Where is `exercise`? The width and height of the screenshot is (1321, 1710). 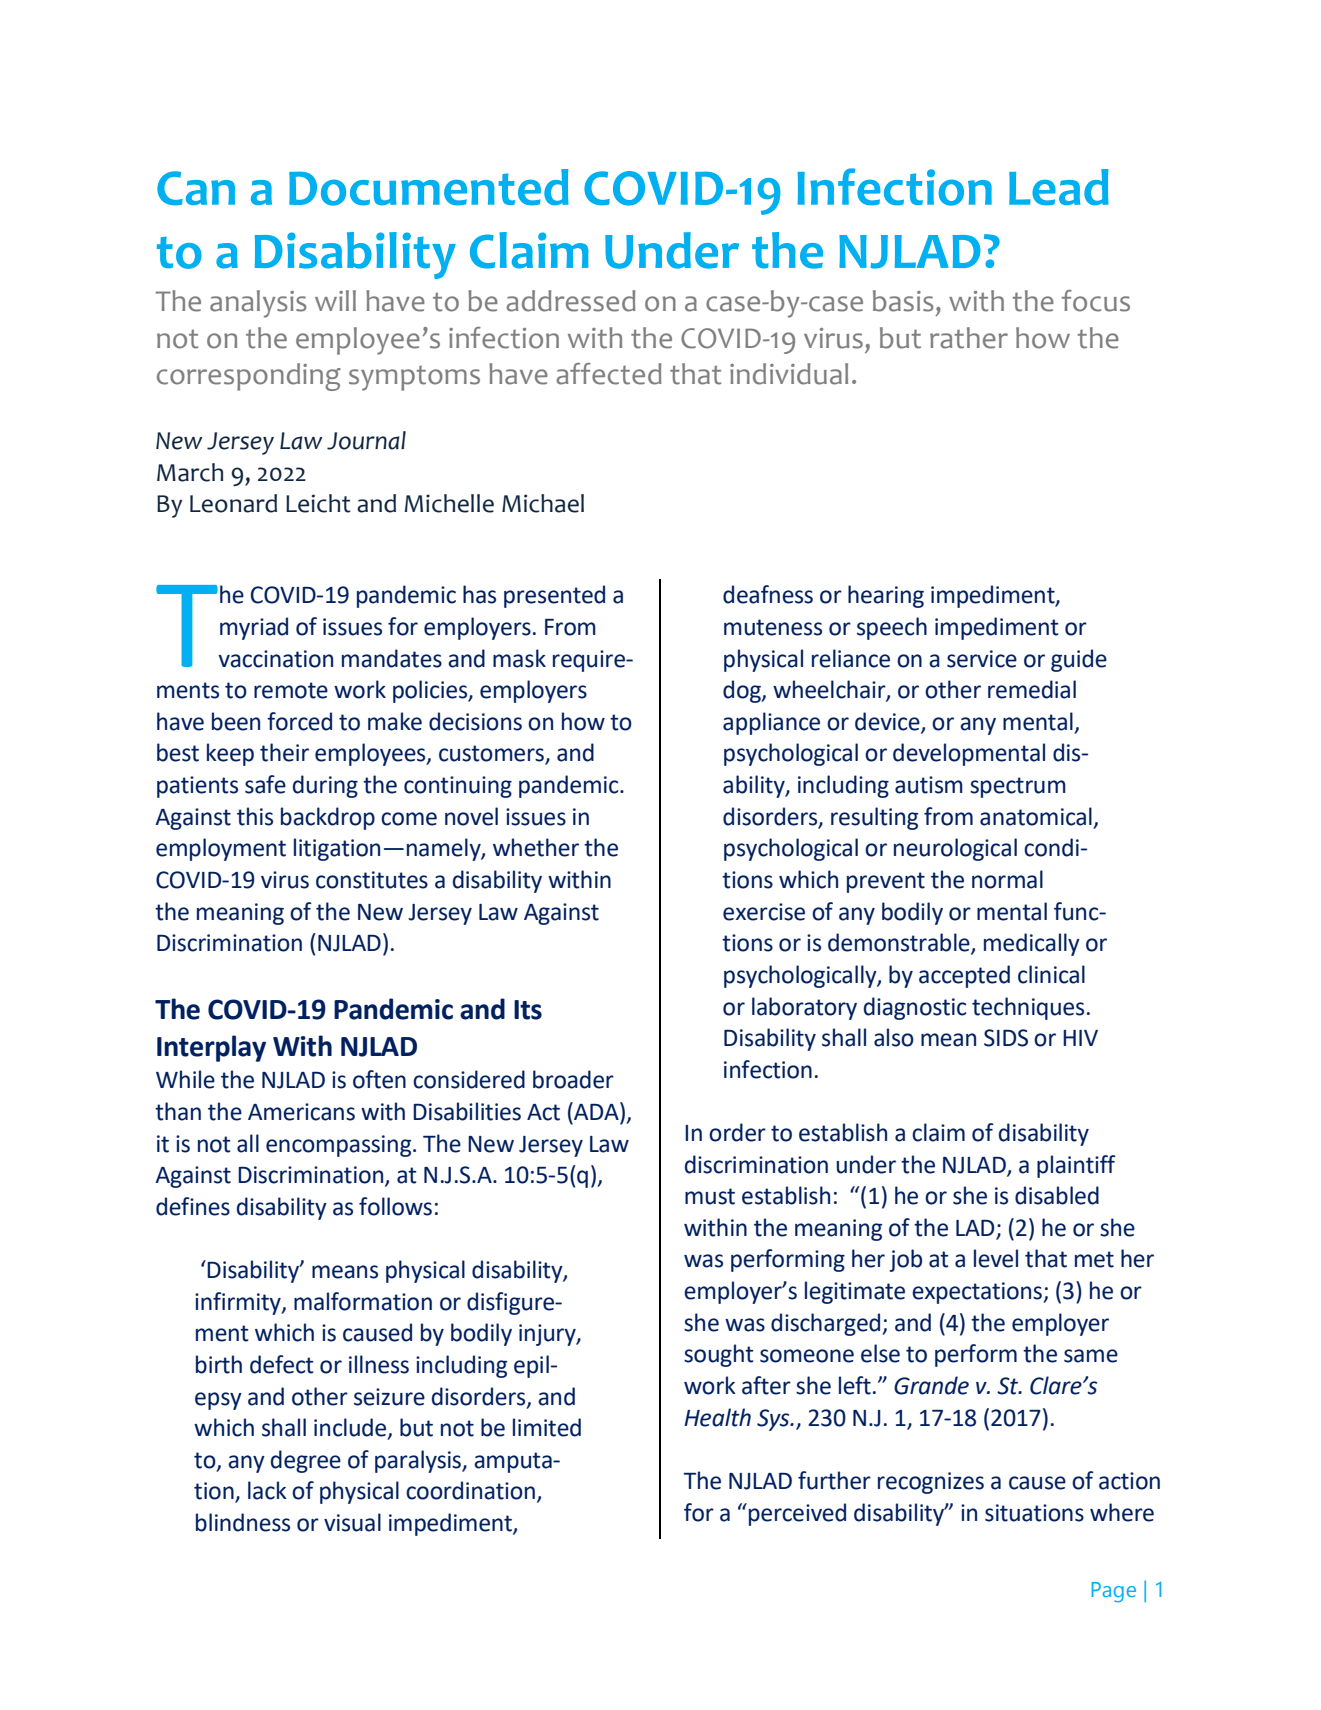 exercise is located at coordinates (764, 912).
